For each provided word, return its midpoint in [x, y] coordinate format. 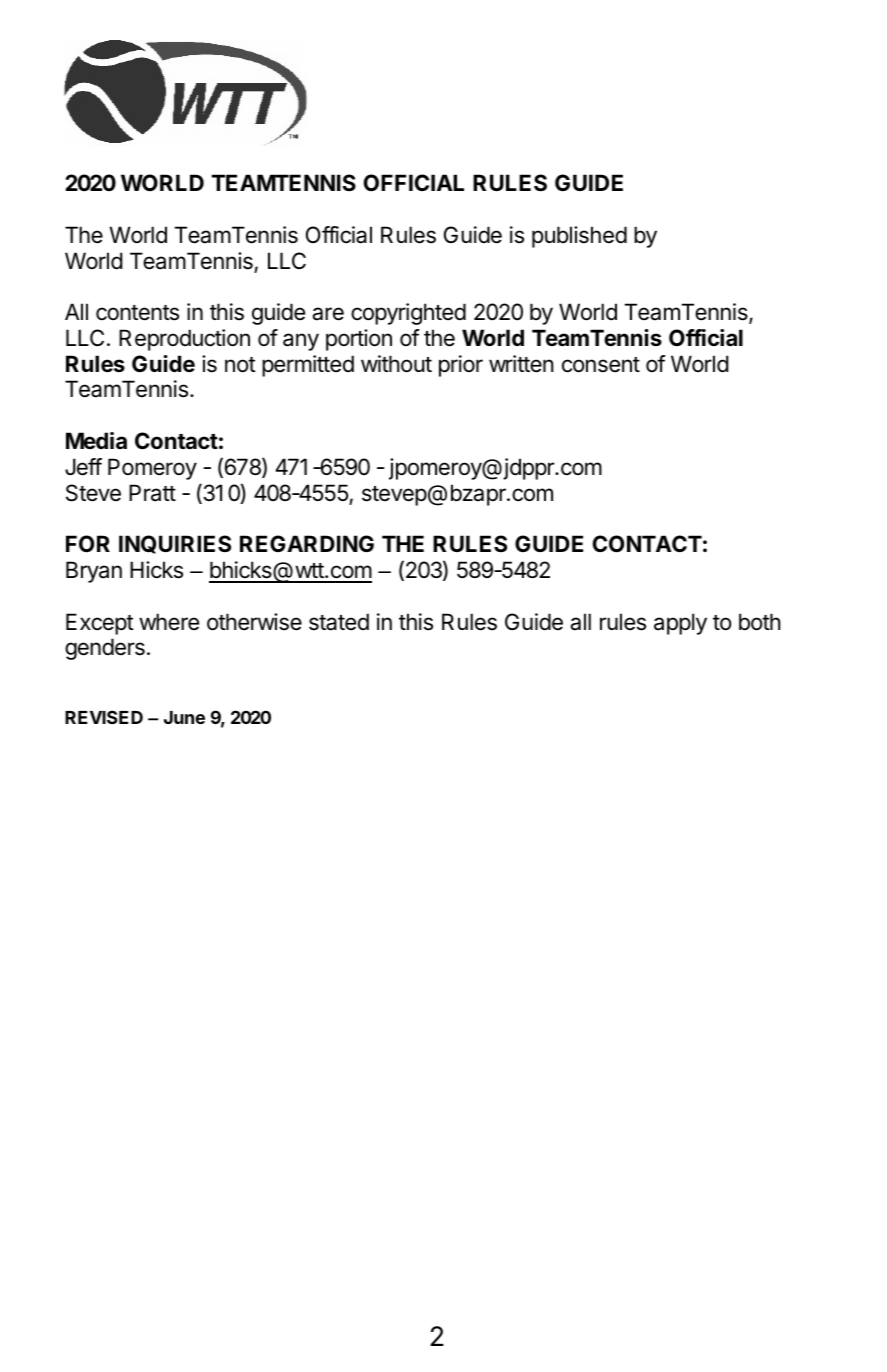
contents [137, 313]
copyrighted [408, 314]
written [521, 364]
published [579, 237]
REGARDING [307, 543]
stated [339, 622]
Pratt [152, 493]
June [184, 717]
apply [680, 624]
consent [601, 365]
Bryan [94, 572]
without [396, 364]
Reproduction [184, 340]
